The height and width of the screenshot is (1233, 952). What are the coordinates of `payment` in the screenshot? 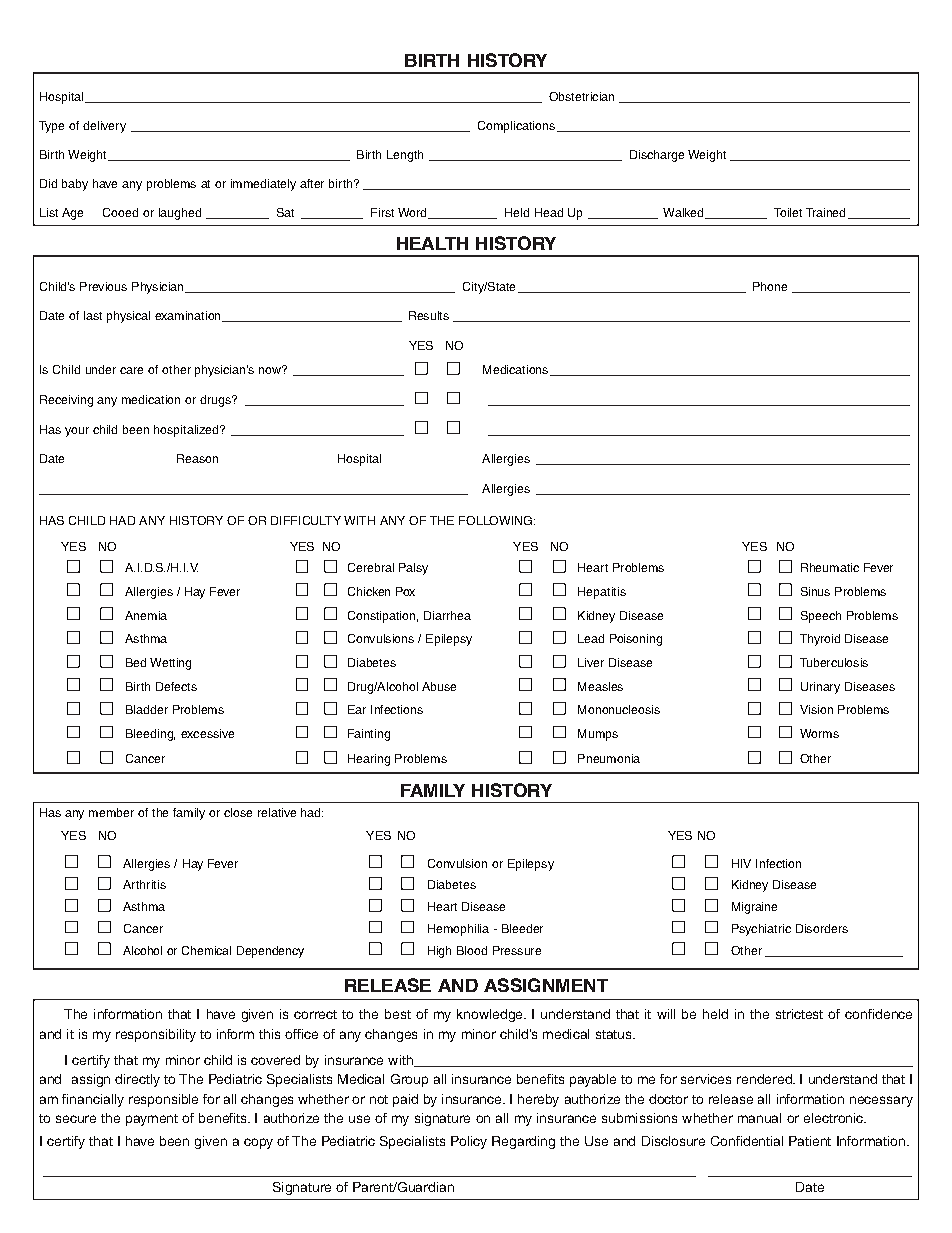 It's located at (152, 1120).
